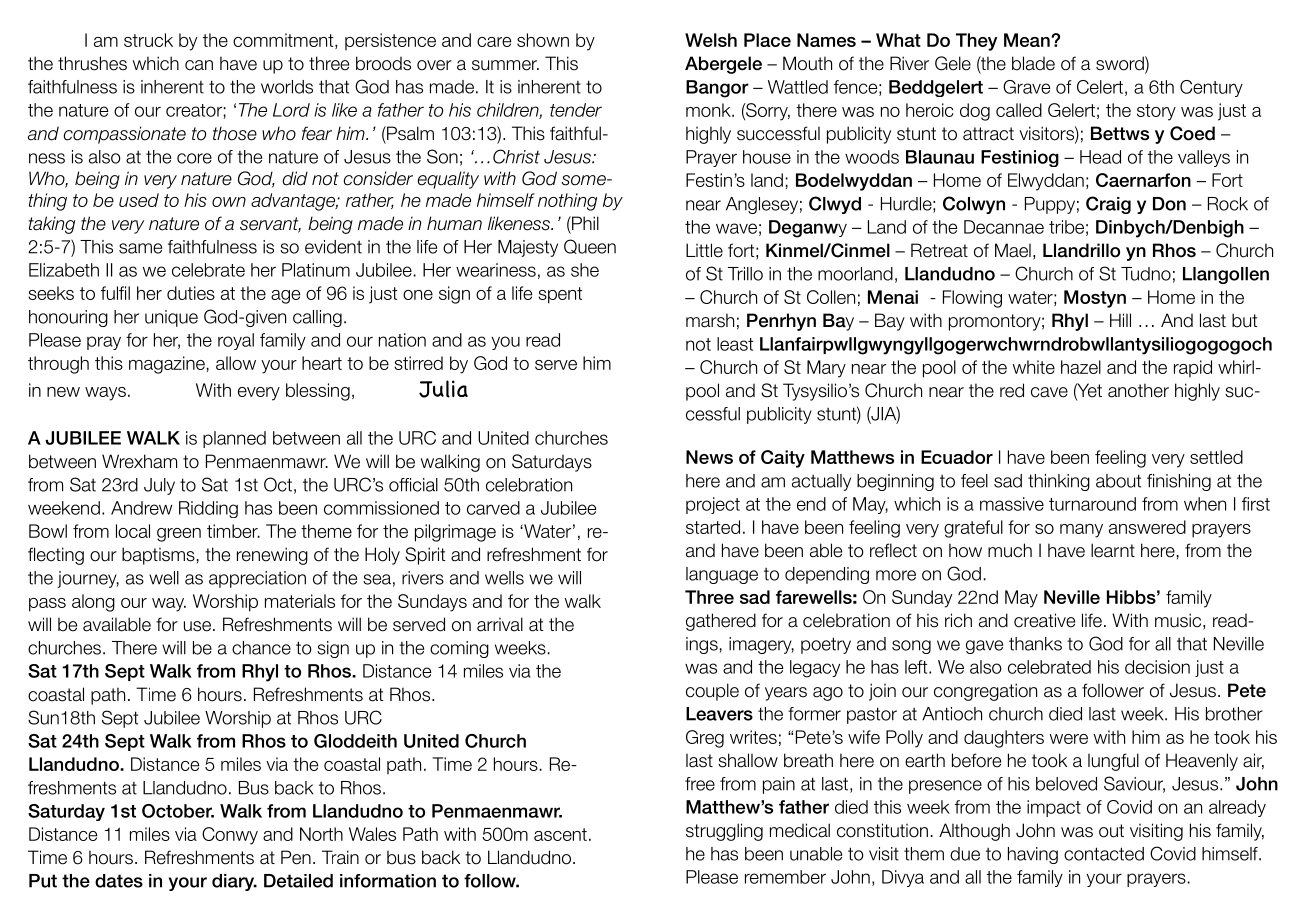  What do you see at coordinates (711, 40) in the page?
I see `Welsh` at bounding box center [711, 40].
